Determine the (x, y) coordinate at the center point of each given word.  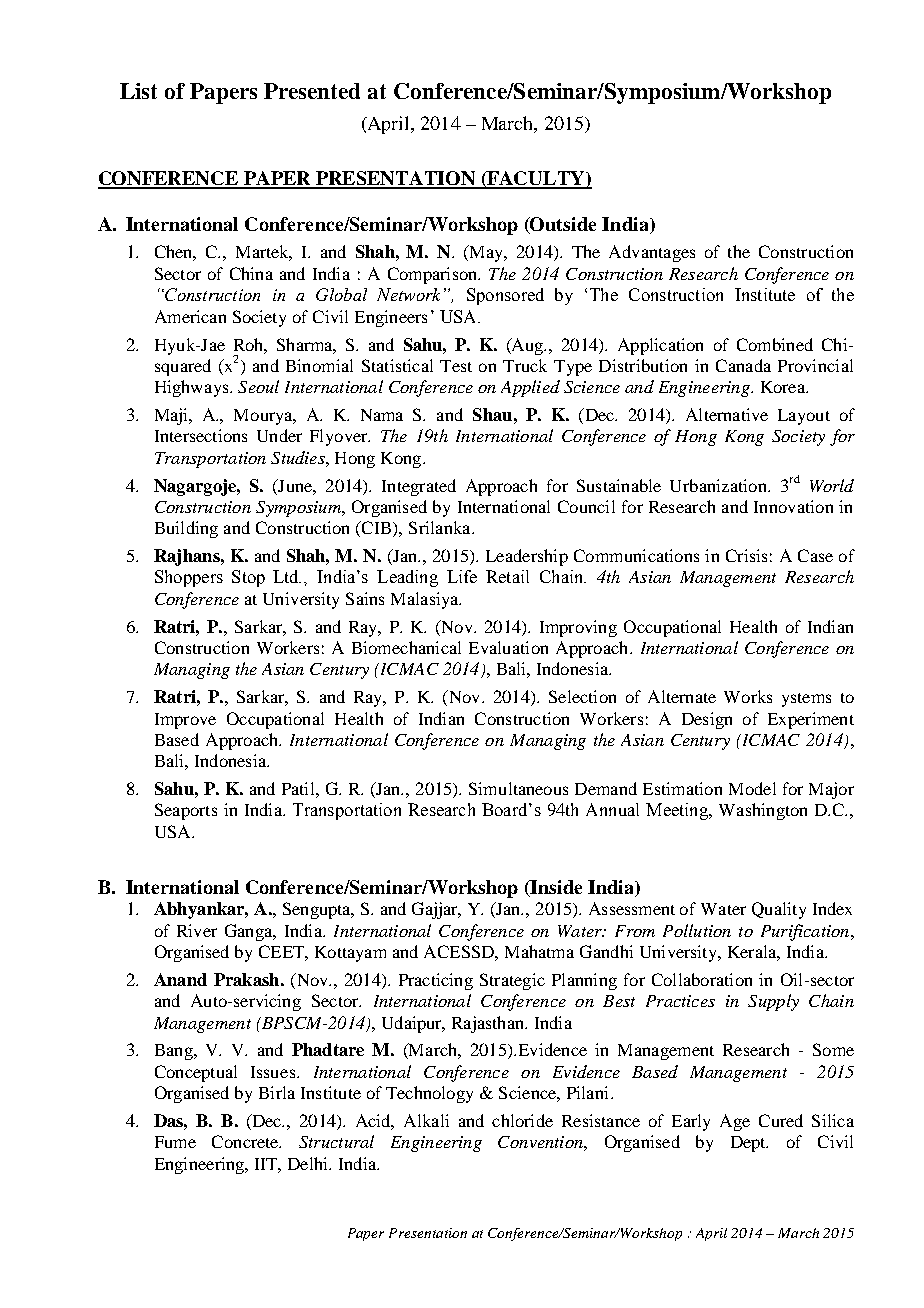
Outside (562, 225)
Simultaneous (518, 788)
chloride (522, 1120)
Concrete (246, 1141)
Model (752, 788)
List (138, 91)
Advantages (652, 253)
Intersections (201, 435)
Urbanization (719, 485)
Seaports (186, 811)
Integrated (419, 487)
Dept (749, 1144)
